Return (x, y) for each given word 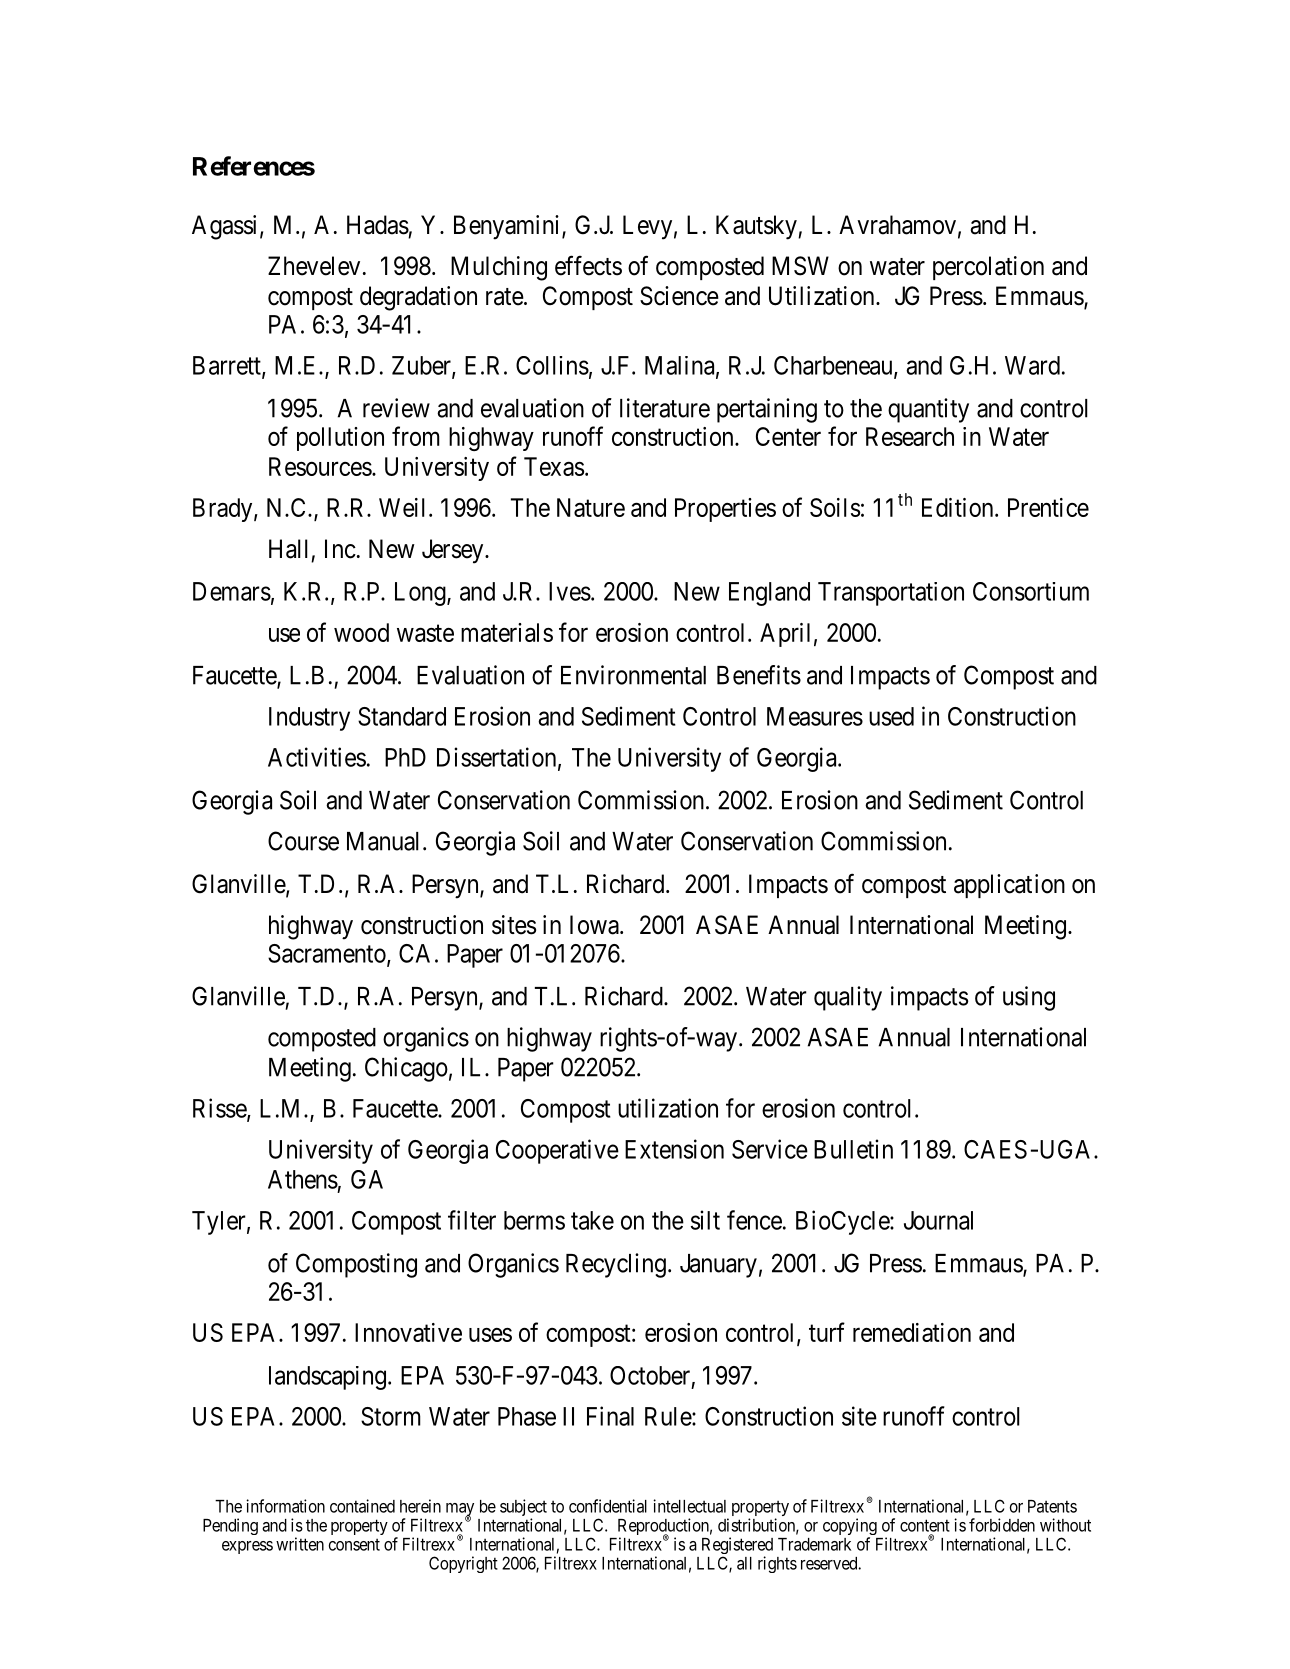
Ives (570, 591)
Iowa (595, 925)
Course (303, 841)
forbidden (1002, 1525)
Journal (938, 1220)
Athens (303, 1179)
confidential (608, 1506)
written (300, 1544)
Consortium (1031, 591)
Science (679, 296)
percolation (988, 268)
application (1009, 886)
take (592, 1220)
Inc (340, 549)
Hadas (378, 225)
